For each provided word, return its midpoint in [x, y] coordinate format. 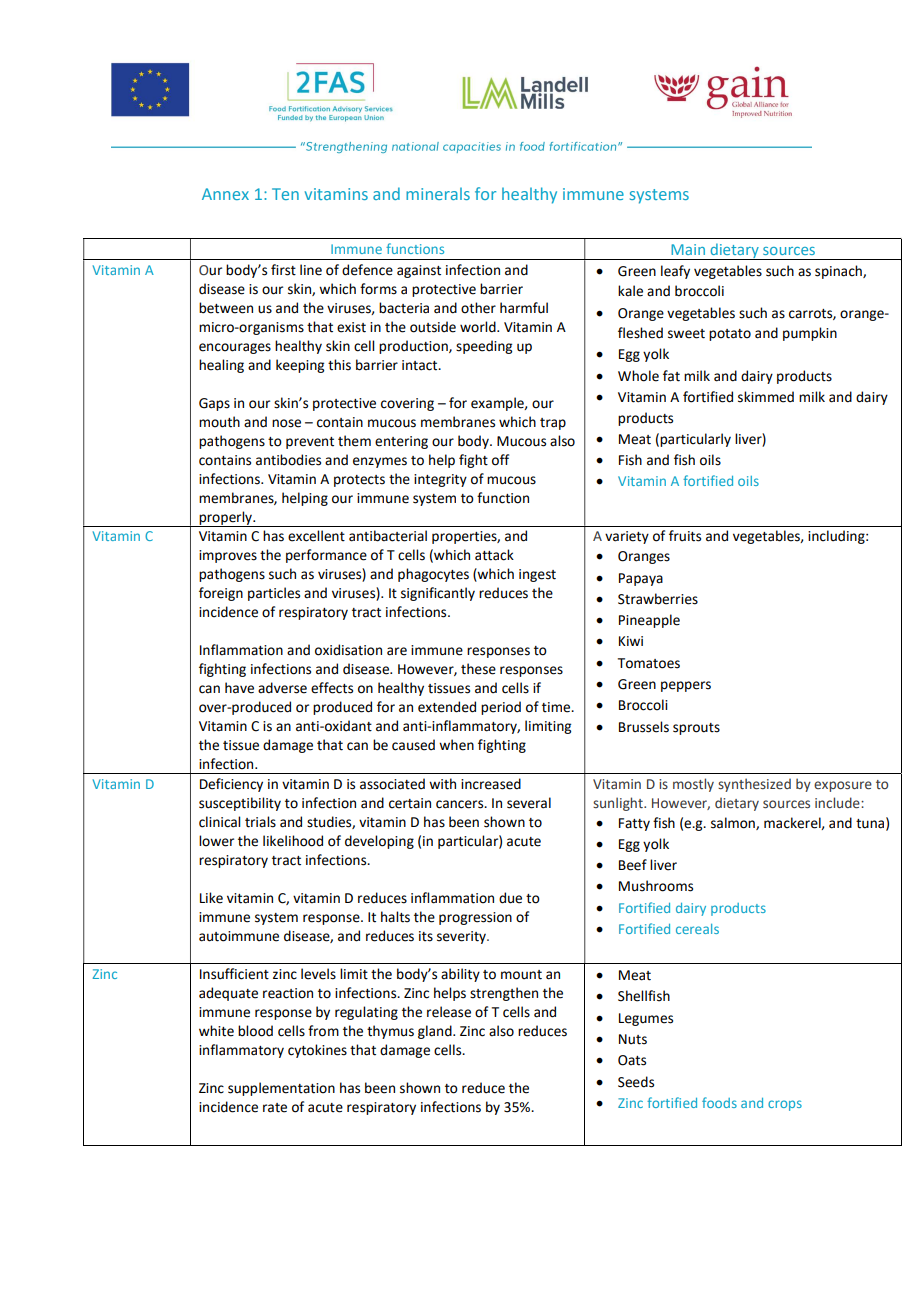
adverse [282, 688]
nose [286, 423]
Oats [632, 1060]
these [478, 669]
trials [260, 822]
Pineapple [649, 621]
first [283, 270]
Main [688, 249]
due [510, 898]
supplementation [281, 1089]
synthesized [754, 785]
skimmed [766, 397]
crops [785, 1105]
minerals [438, 193]
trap [553, 424]
